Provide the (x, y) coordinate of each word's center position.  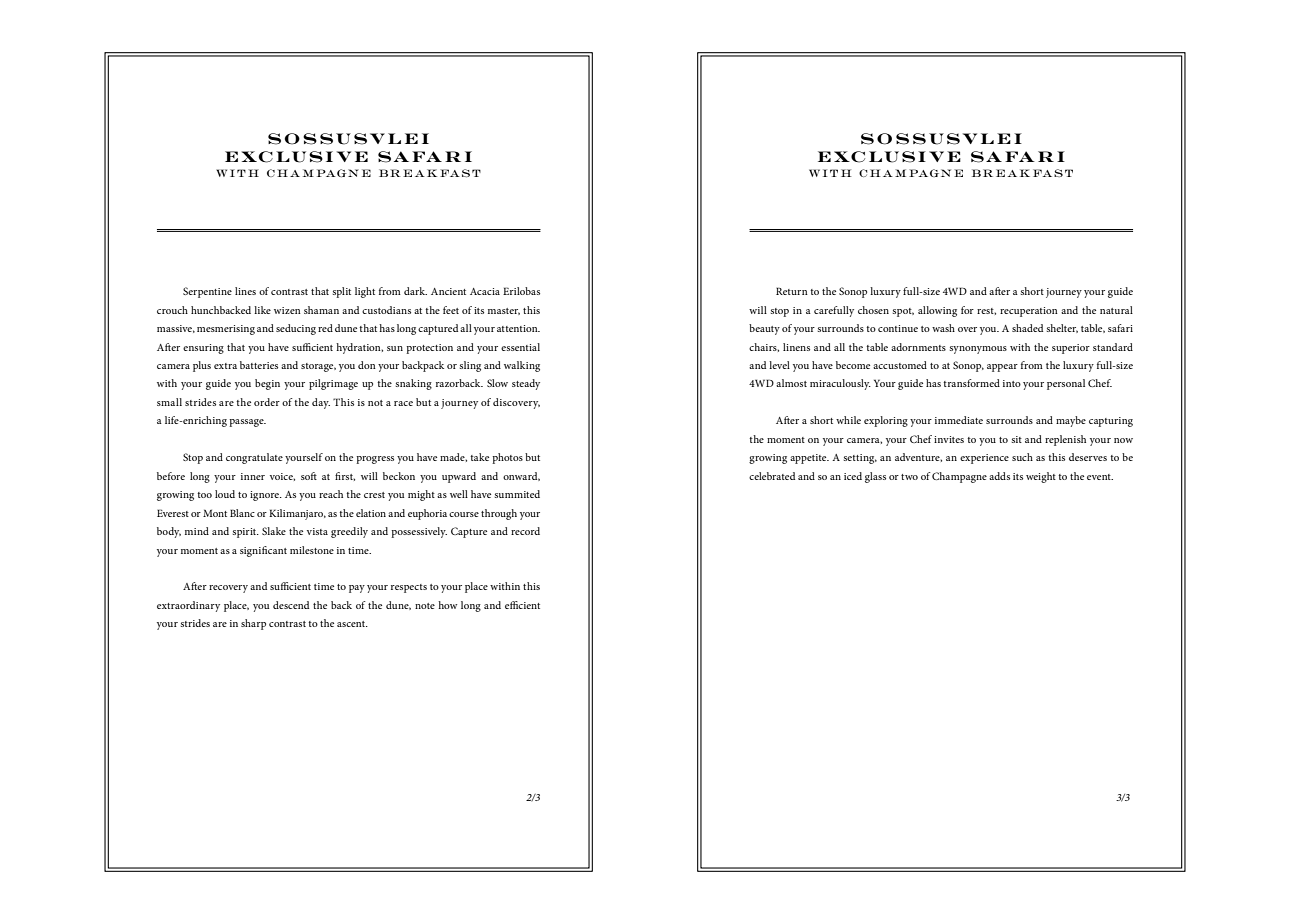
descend (291, 605)
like (262, 310)
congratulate (254, 458)
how (447, 605)
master (504, 311)
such (1022, 457)
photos (507, 458)
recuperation (1029, 312)
